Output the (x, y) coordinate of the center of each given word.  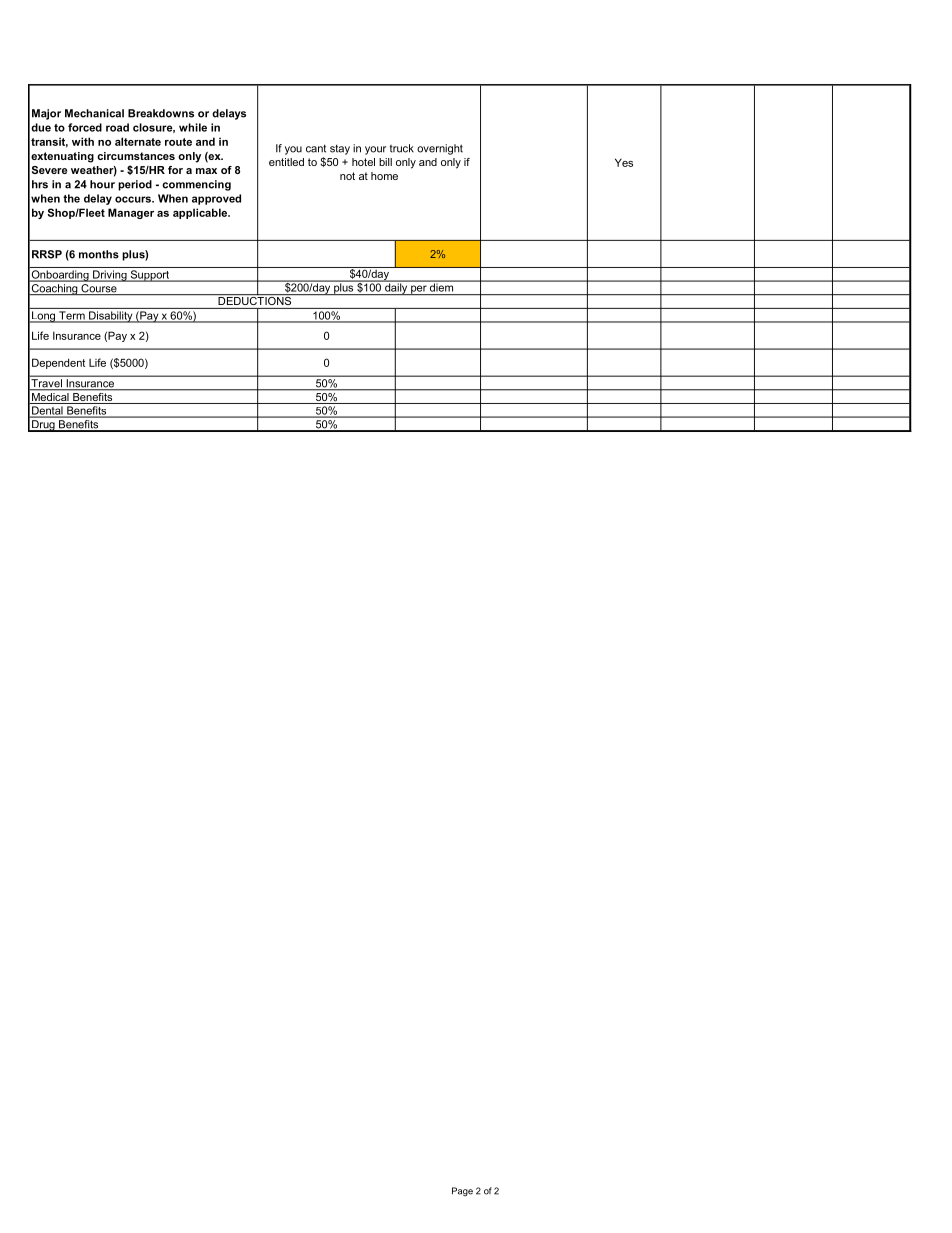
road (117, 127)
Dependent (58, 363)
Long (44, 317)
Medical (50, 397)
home (384, 176)
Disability (111, 317)
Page (462, 1191)
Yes (624, 162)
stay (340, 149)
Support (150, 276)
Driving (110, 276)
